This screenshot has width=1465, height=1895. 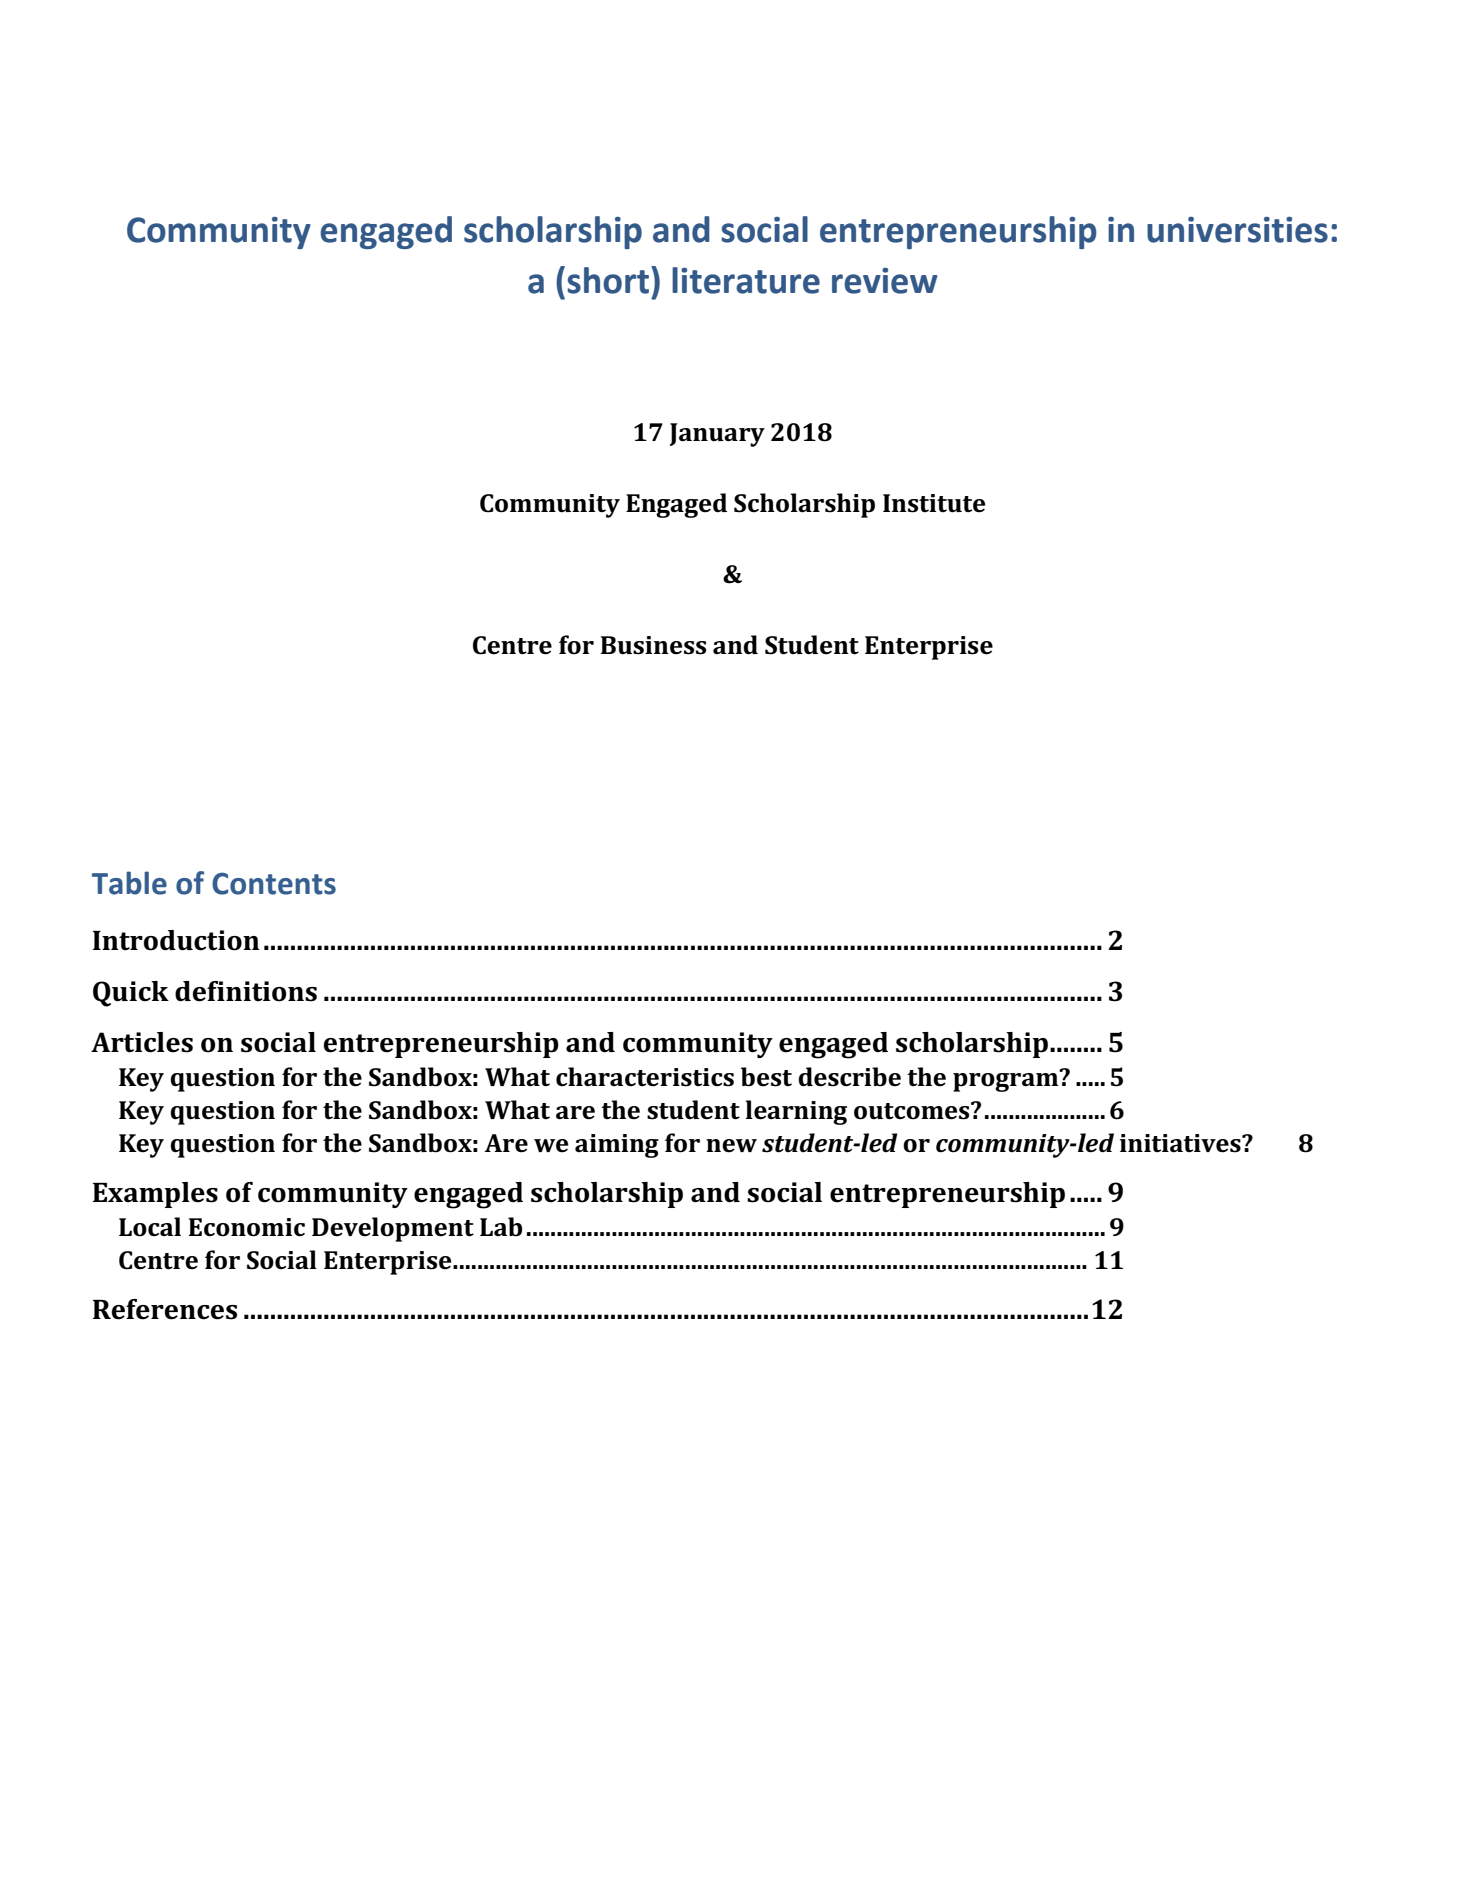 I want to click on literature, so click(x=746, y=280).
